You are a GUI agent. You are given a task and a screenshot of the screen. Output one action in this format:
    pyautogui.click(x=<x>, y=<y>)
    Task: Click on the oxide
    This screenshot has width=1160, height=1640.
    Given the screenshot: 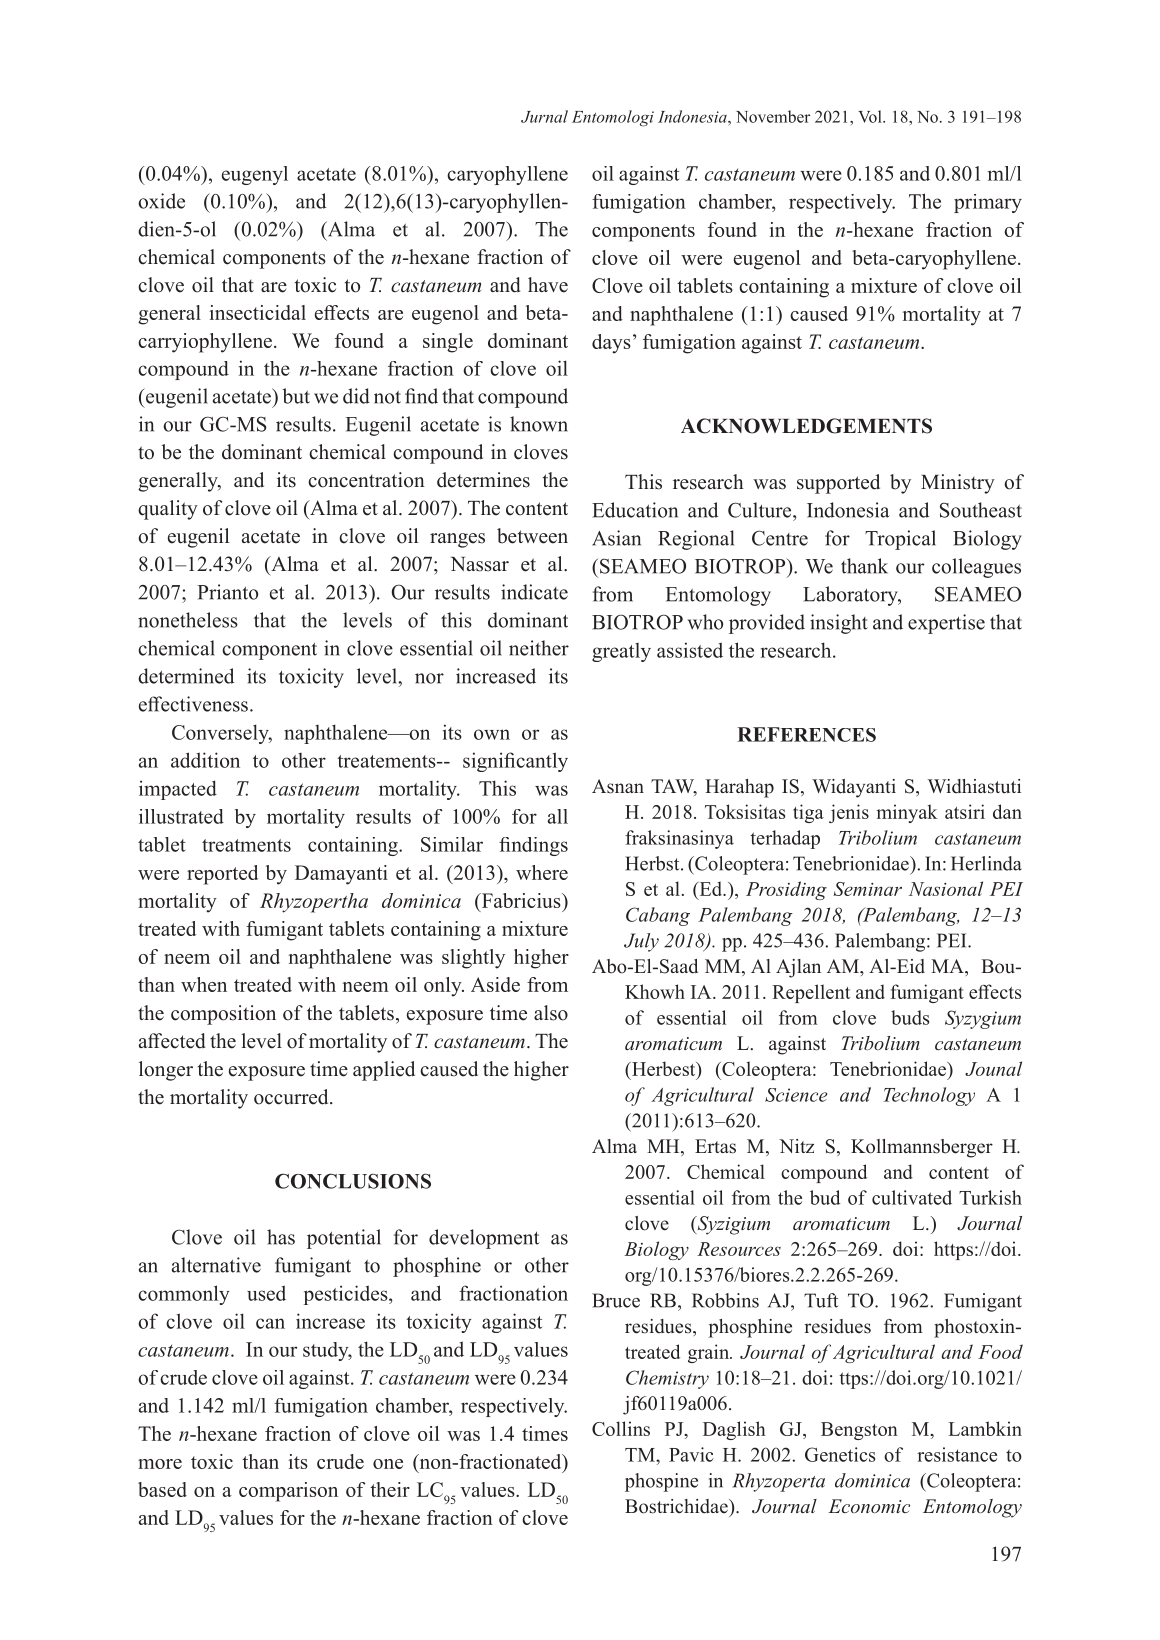 What is the action you would take?
    pyautogui.click(x=161, y=201)
